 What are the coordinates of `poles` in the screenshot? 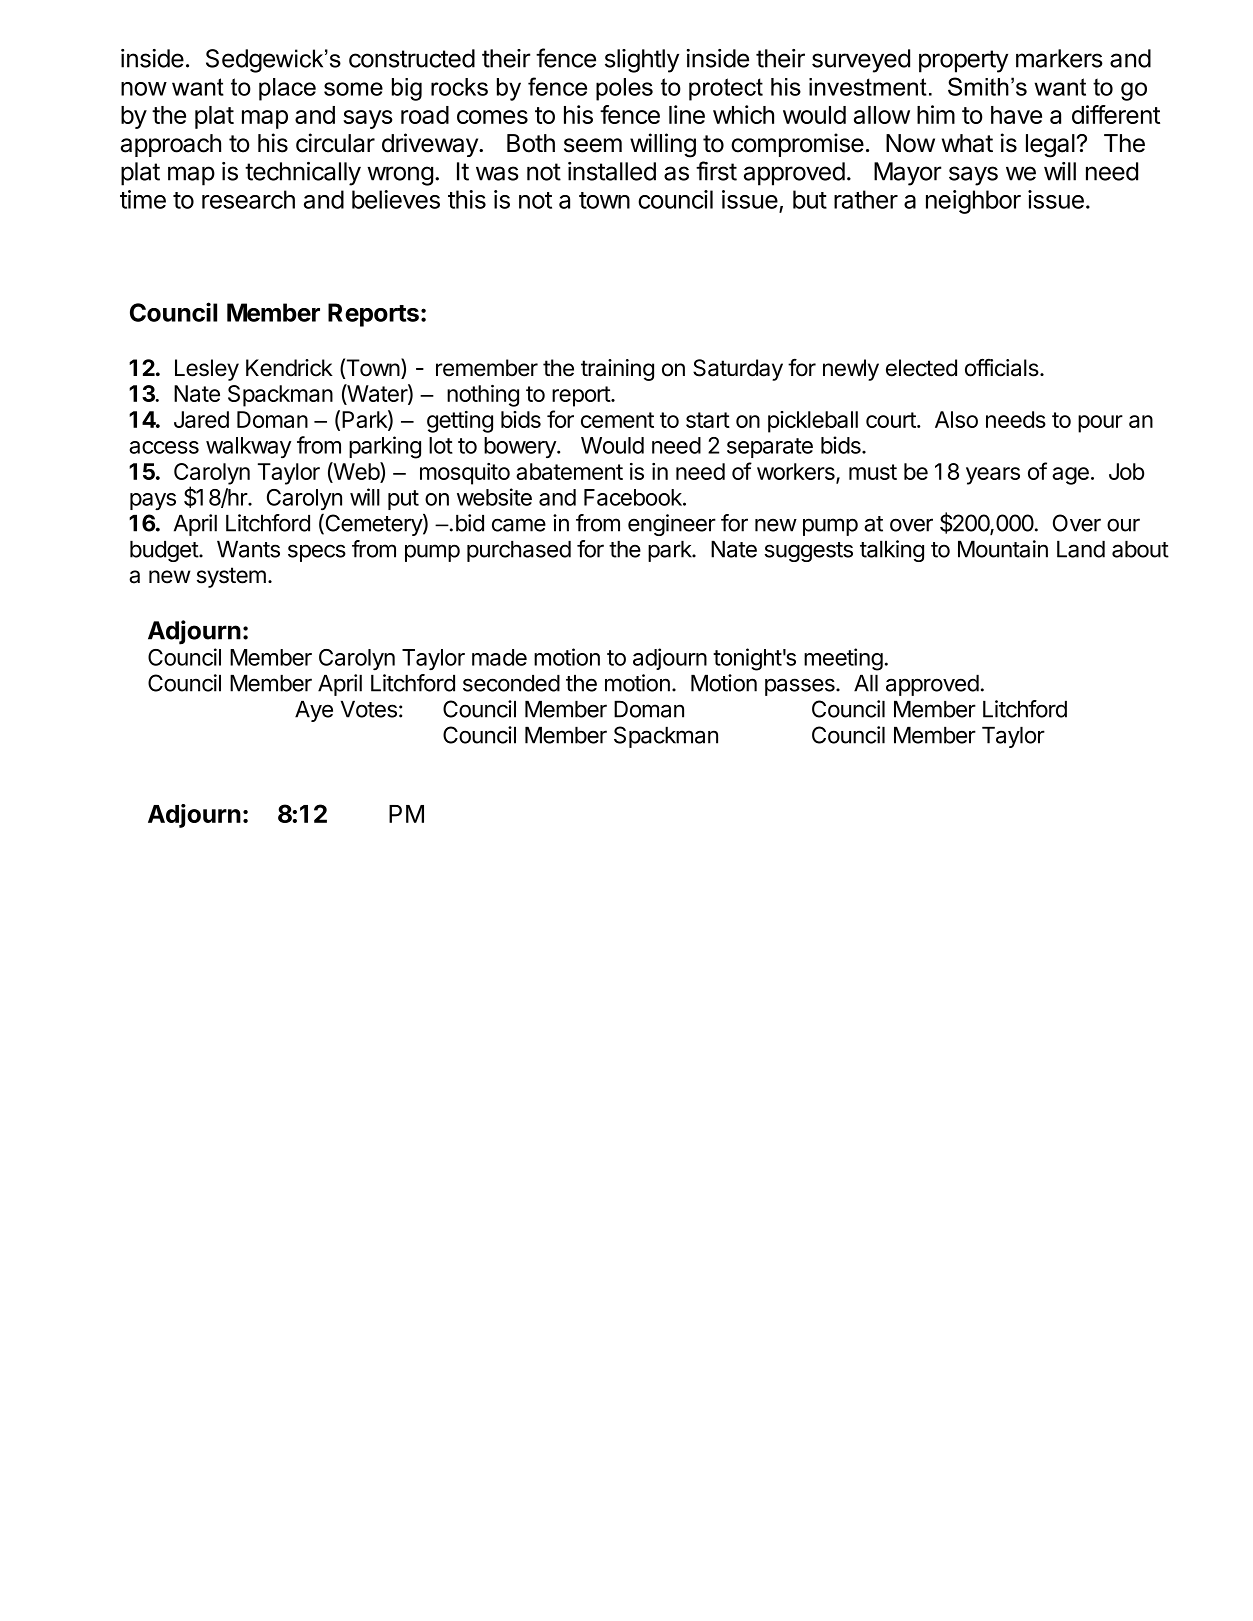 It's located at (624, 89).
